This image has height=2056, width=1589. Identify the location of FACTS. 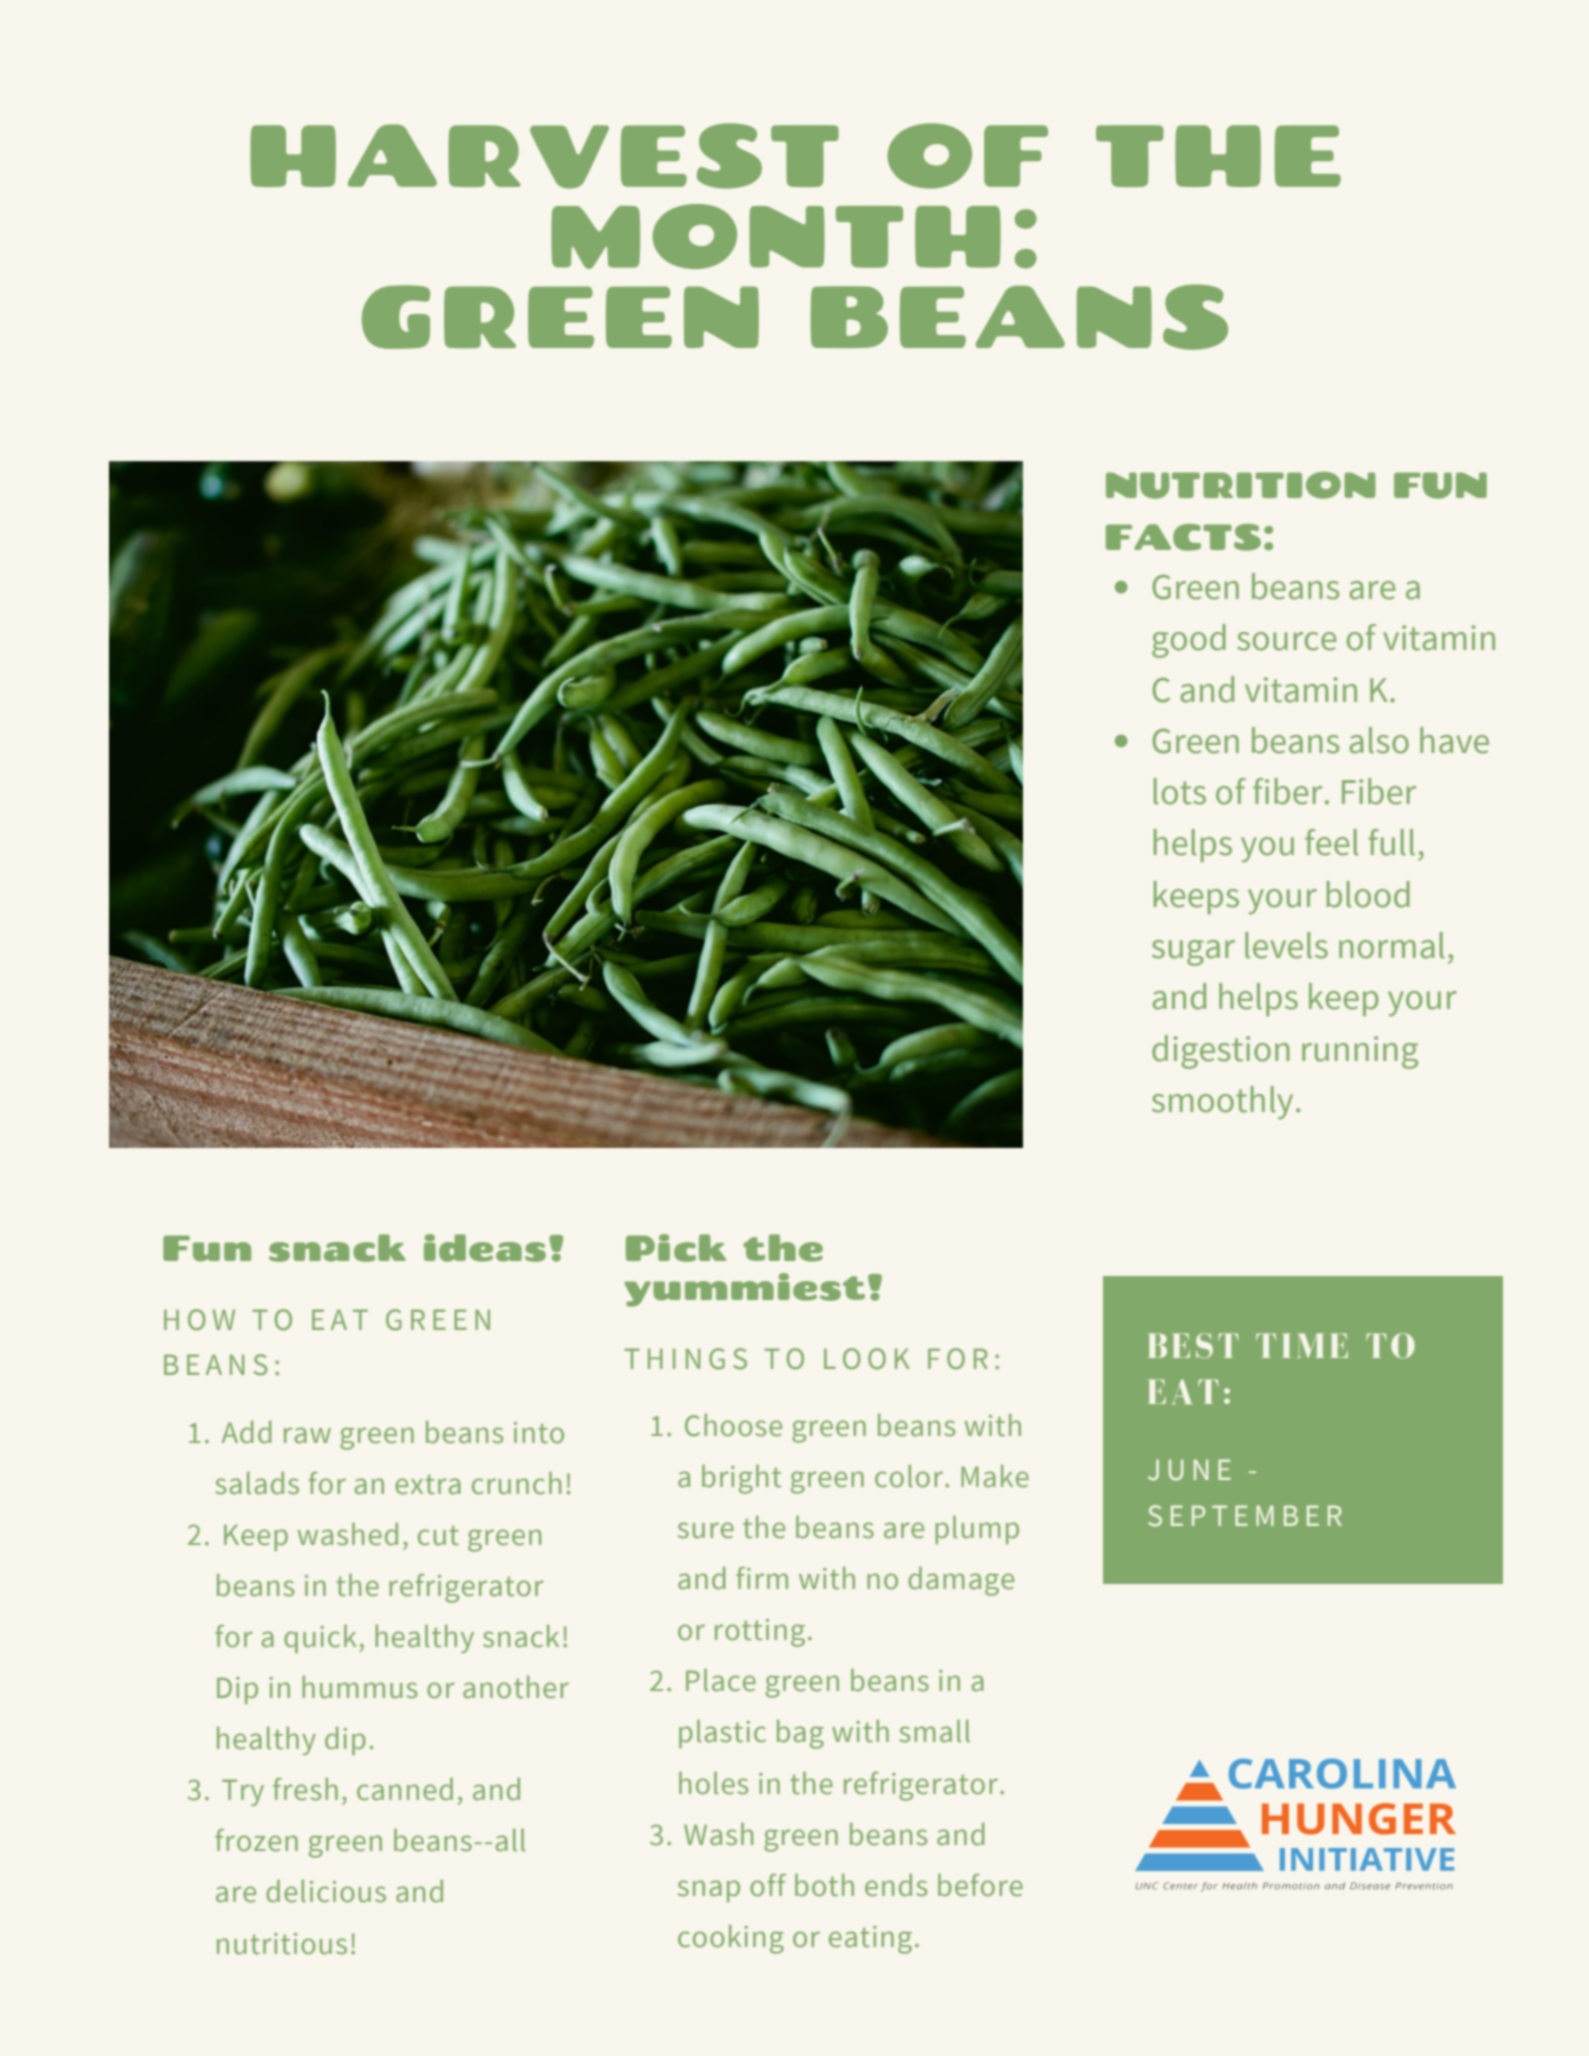
(1183, 537).
